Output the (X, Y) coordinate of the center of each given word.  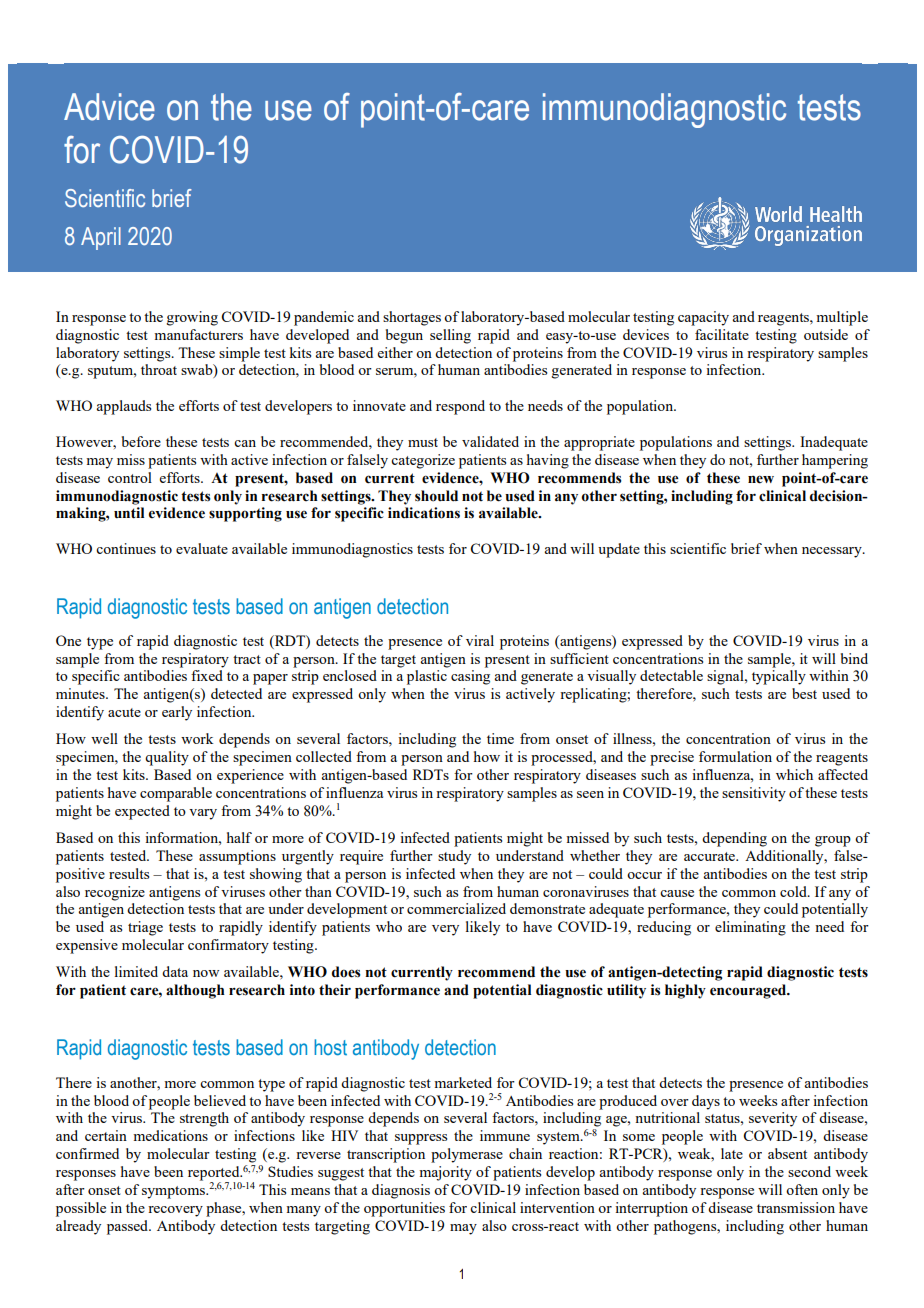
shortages (412, 318)
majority (445, 1173)
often (802, 1189)
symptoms (174, 1192)
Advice (109, 107)
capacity (703, 318)
